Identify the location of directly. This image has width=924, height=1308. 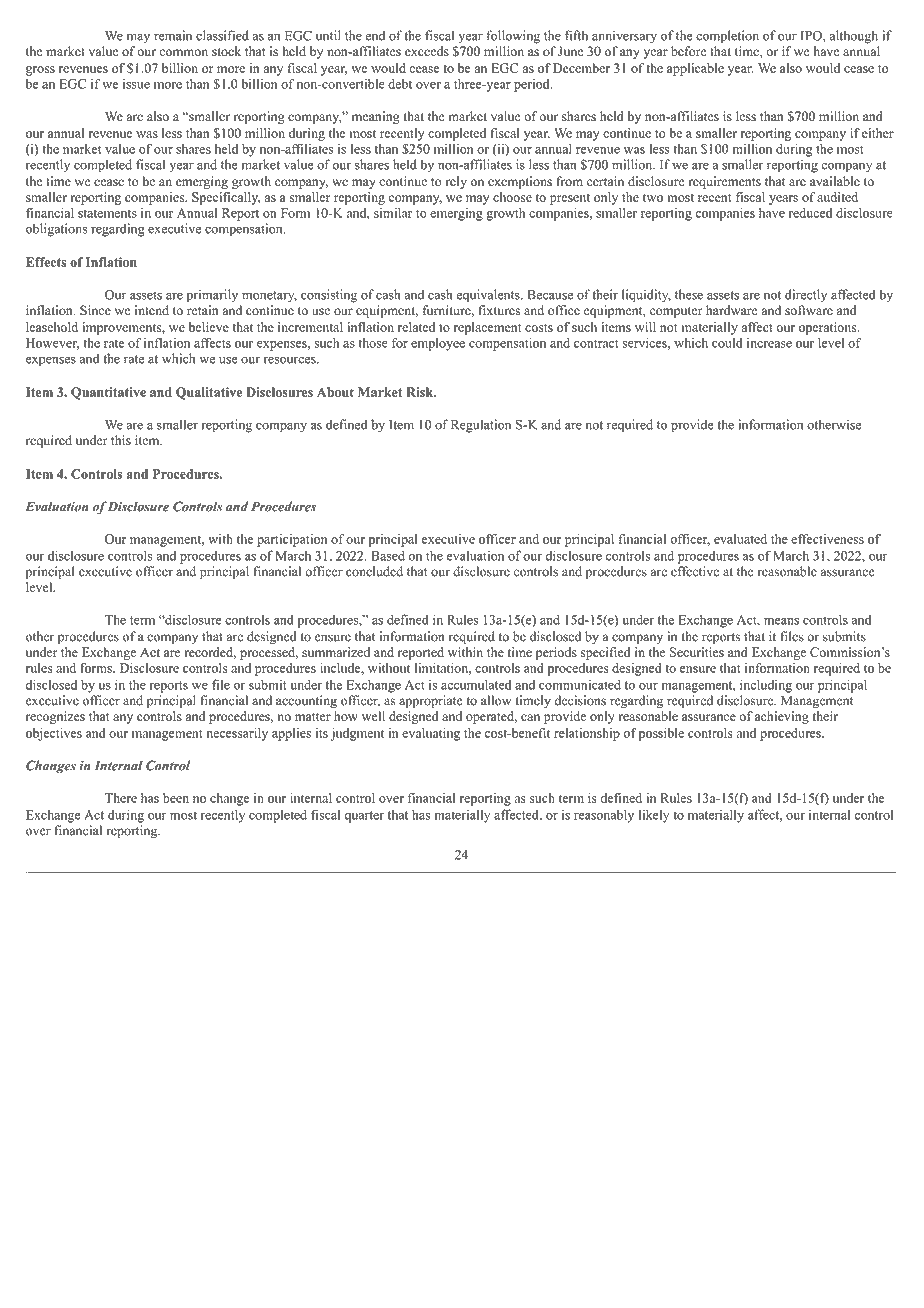
(806, 296).
